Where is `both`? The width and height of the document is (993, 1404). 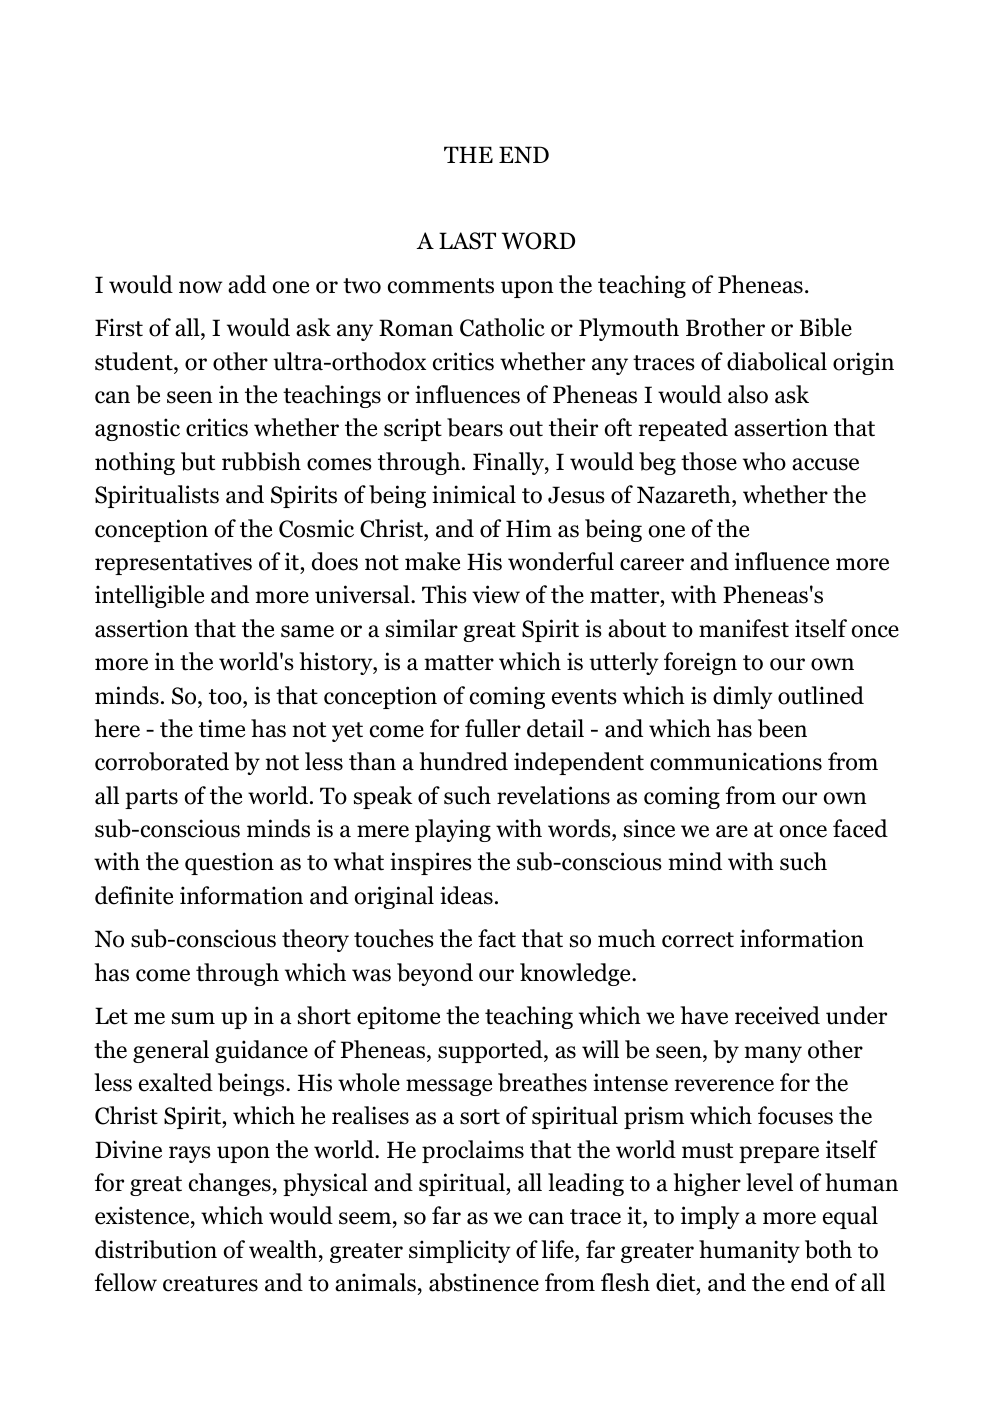 both is located at coordinates (828, 1249).
